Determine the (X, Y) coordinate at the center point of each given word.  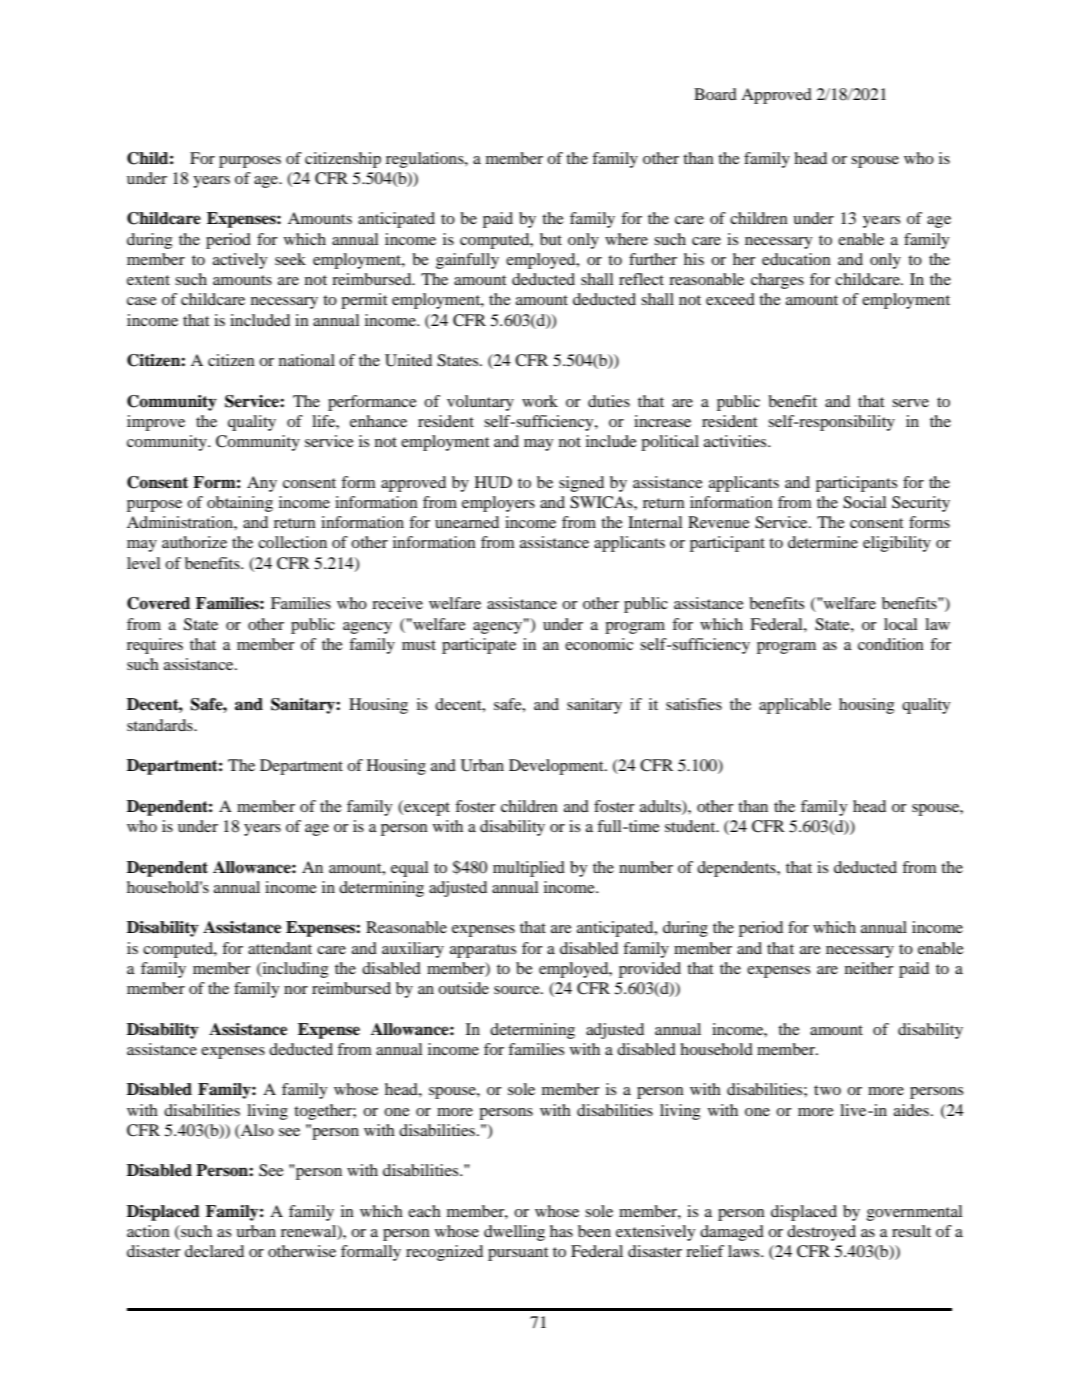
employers (498, 504)
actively (240, 261)
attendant (280, 948)
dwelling (514, 1233)
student (691, 826)
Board (715, 94)
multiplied (529, 869)
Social (864, 502)
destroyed (821, 1233)
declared (214, 1251)
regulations (426, 160)
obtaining (240, 504)
